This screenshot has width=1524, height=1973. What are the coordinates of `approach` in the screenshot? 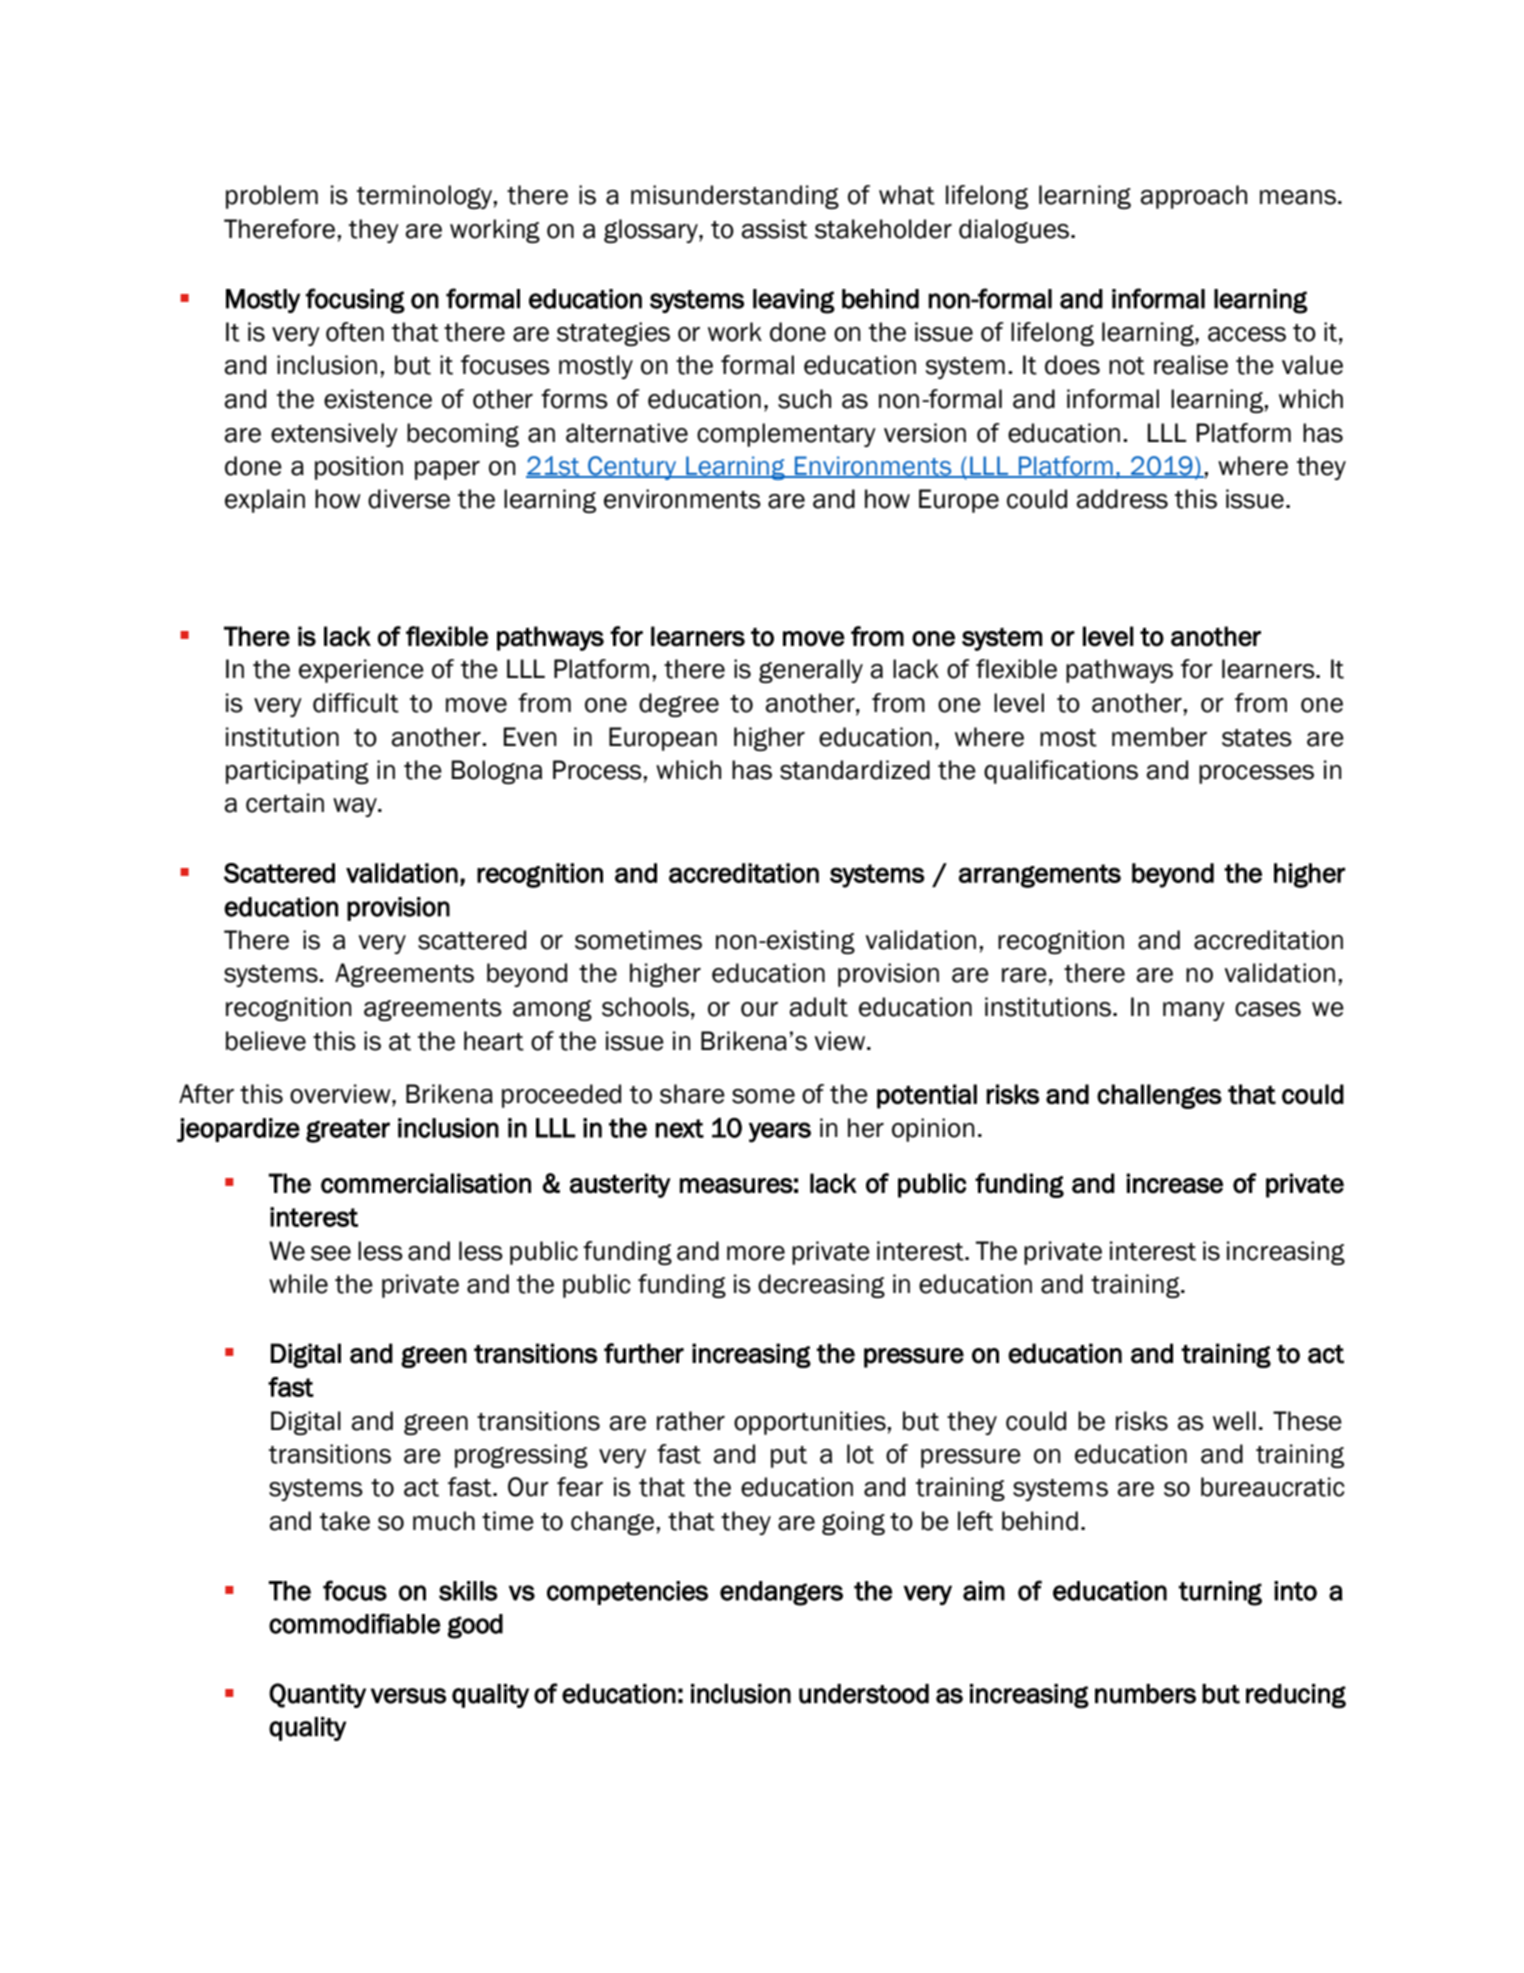 It's located at (1194, 197).
